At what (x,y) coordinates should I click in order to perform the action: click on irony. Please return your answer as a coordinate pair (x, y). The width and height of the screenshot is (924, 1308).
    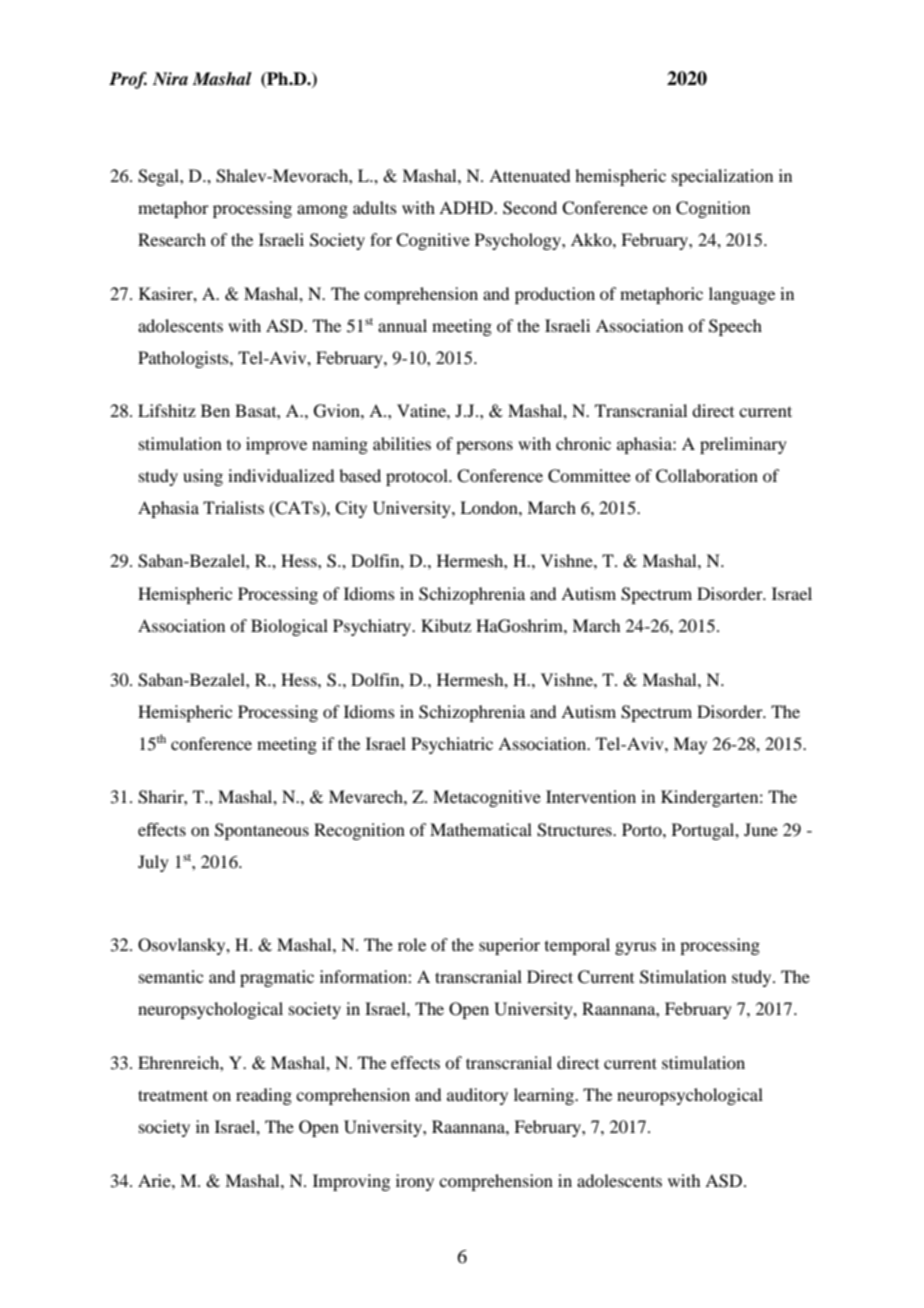
    Looking at the image, I should click on (415, 1182).
